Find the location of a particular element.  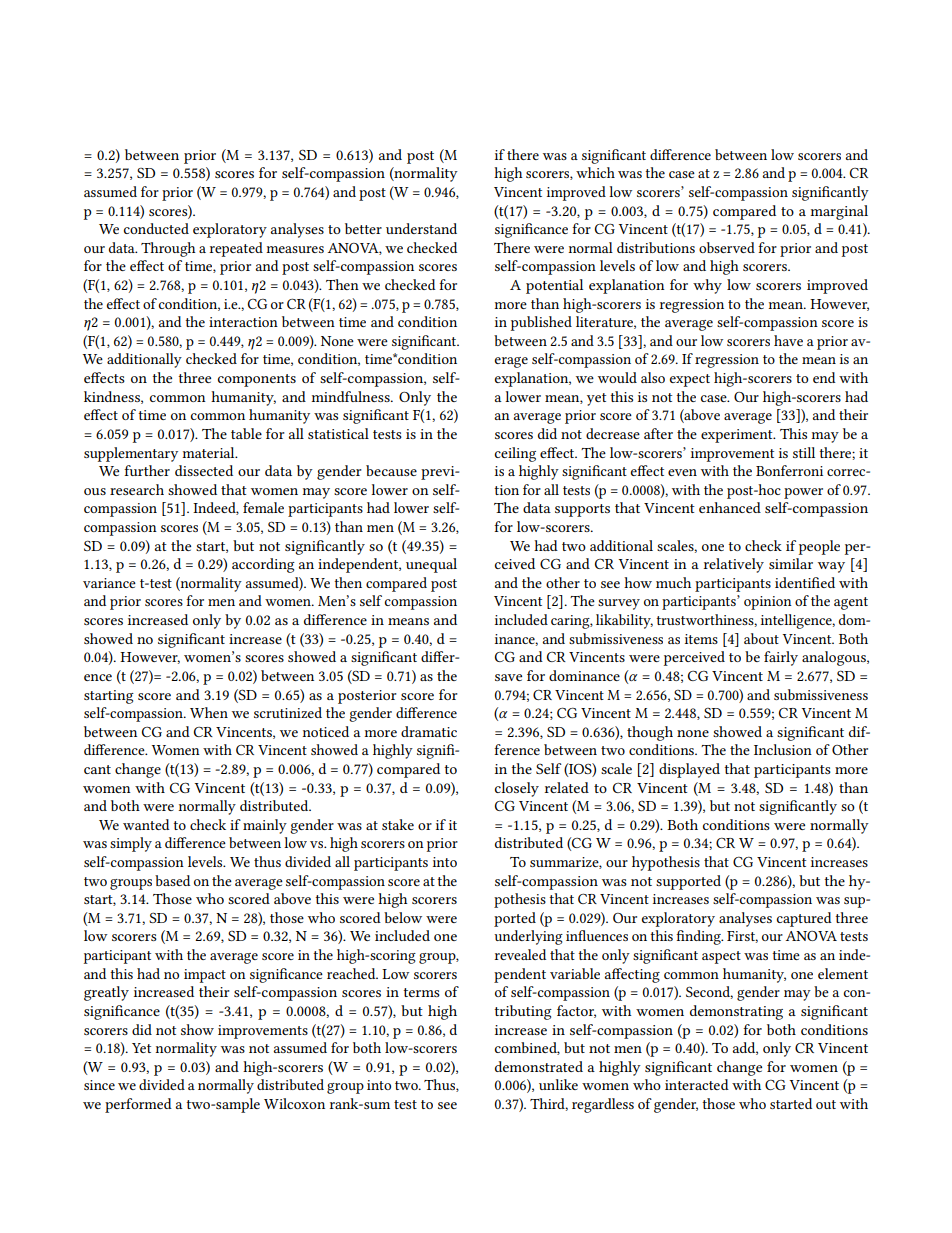

Inclusion is located at coordinates (783, 749).
